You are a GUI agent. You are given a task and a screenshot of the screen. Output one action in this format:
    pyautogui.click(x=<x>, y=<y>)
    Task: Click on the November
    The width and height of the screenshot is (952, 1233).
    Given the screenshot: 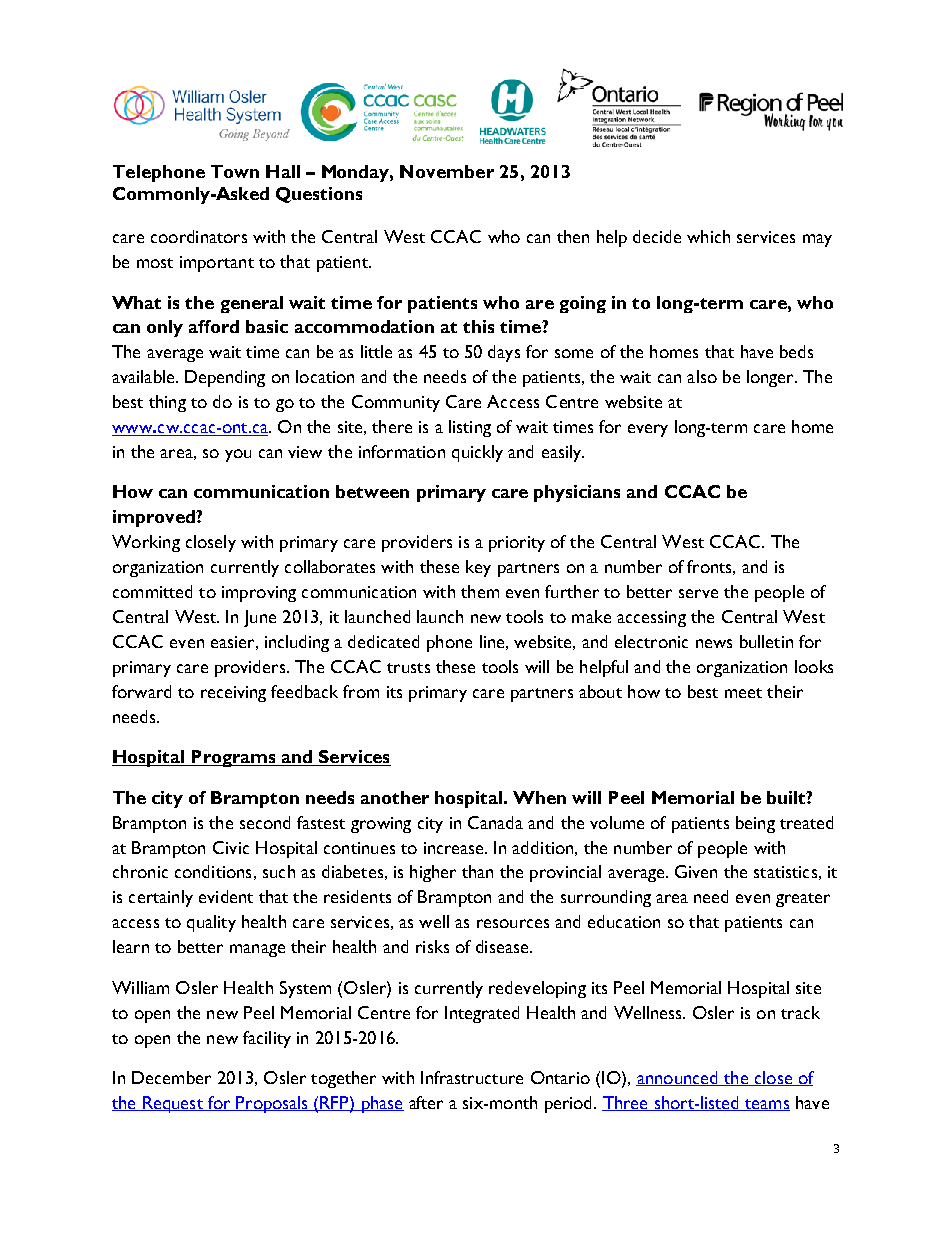 What is the action you would take?
    pyautogui.click(x=447, y=171)
